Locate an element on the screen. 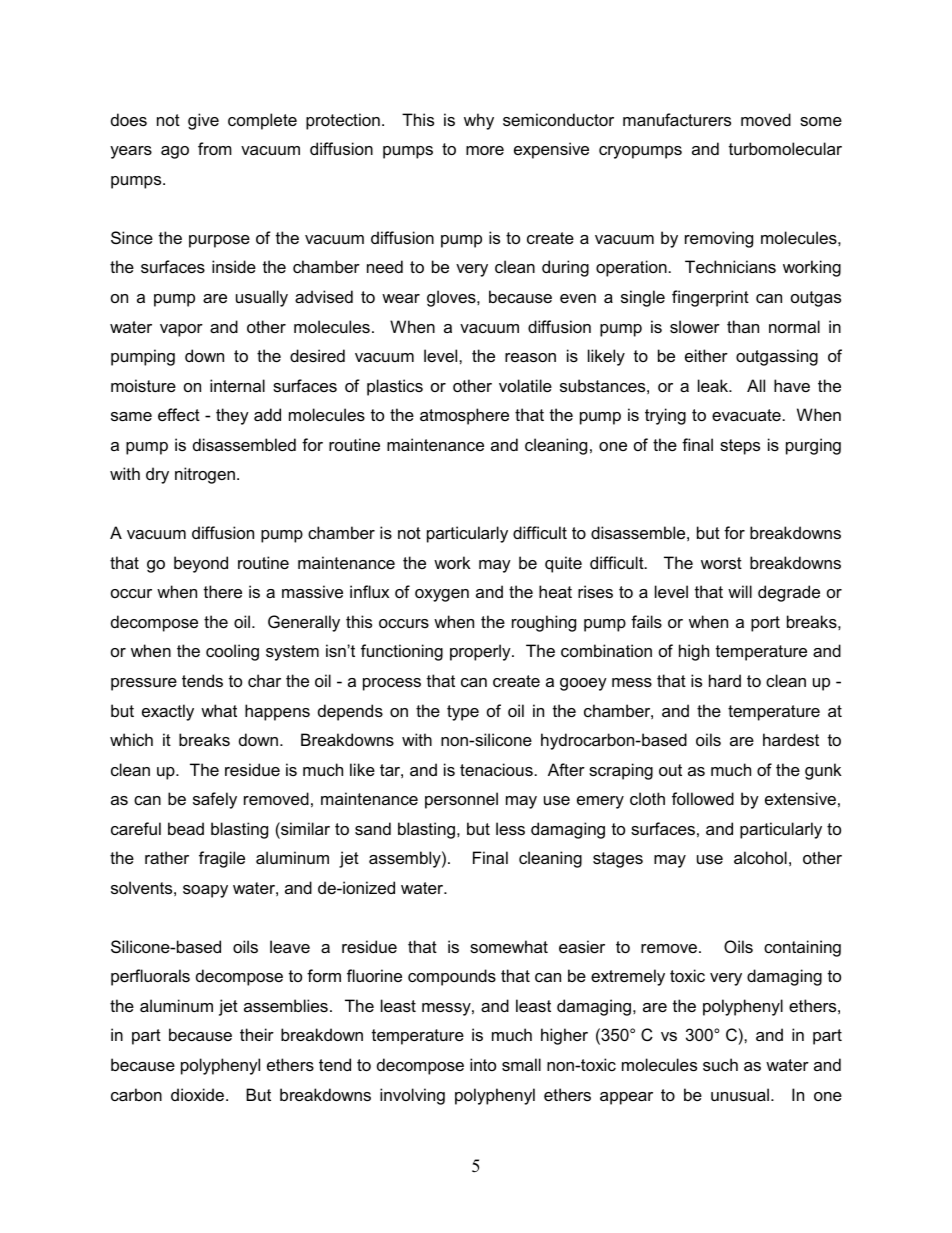  type is located at coordinates (463, 713).
